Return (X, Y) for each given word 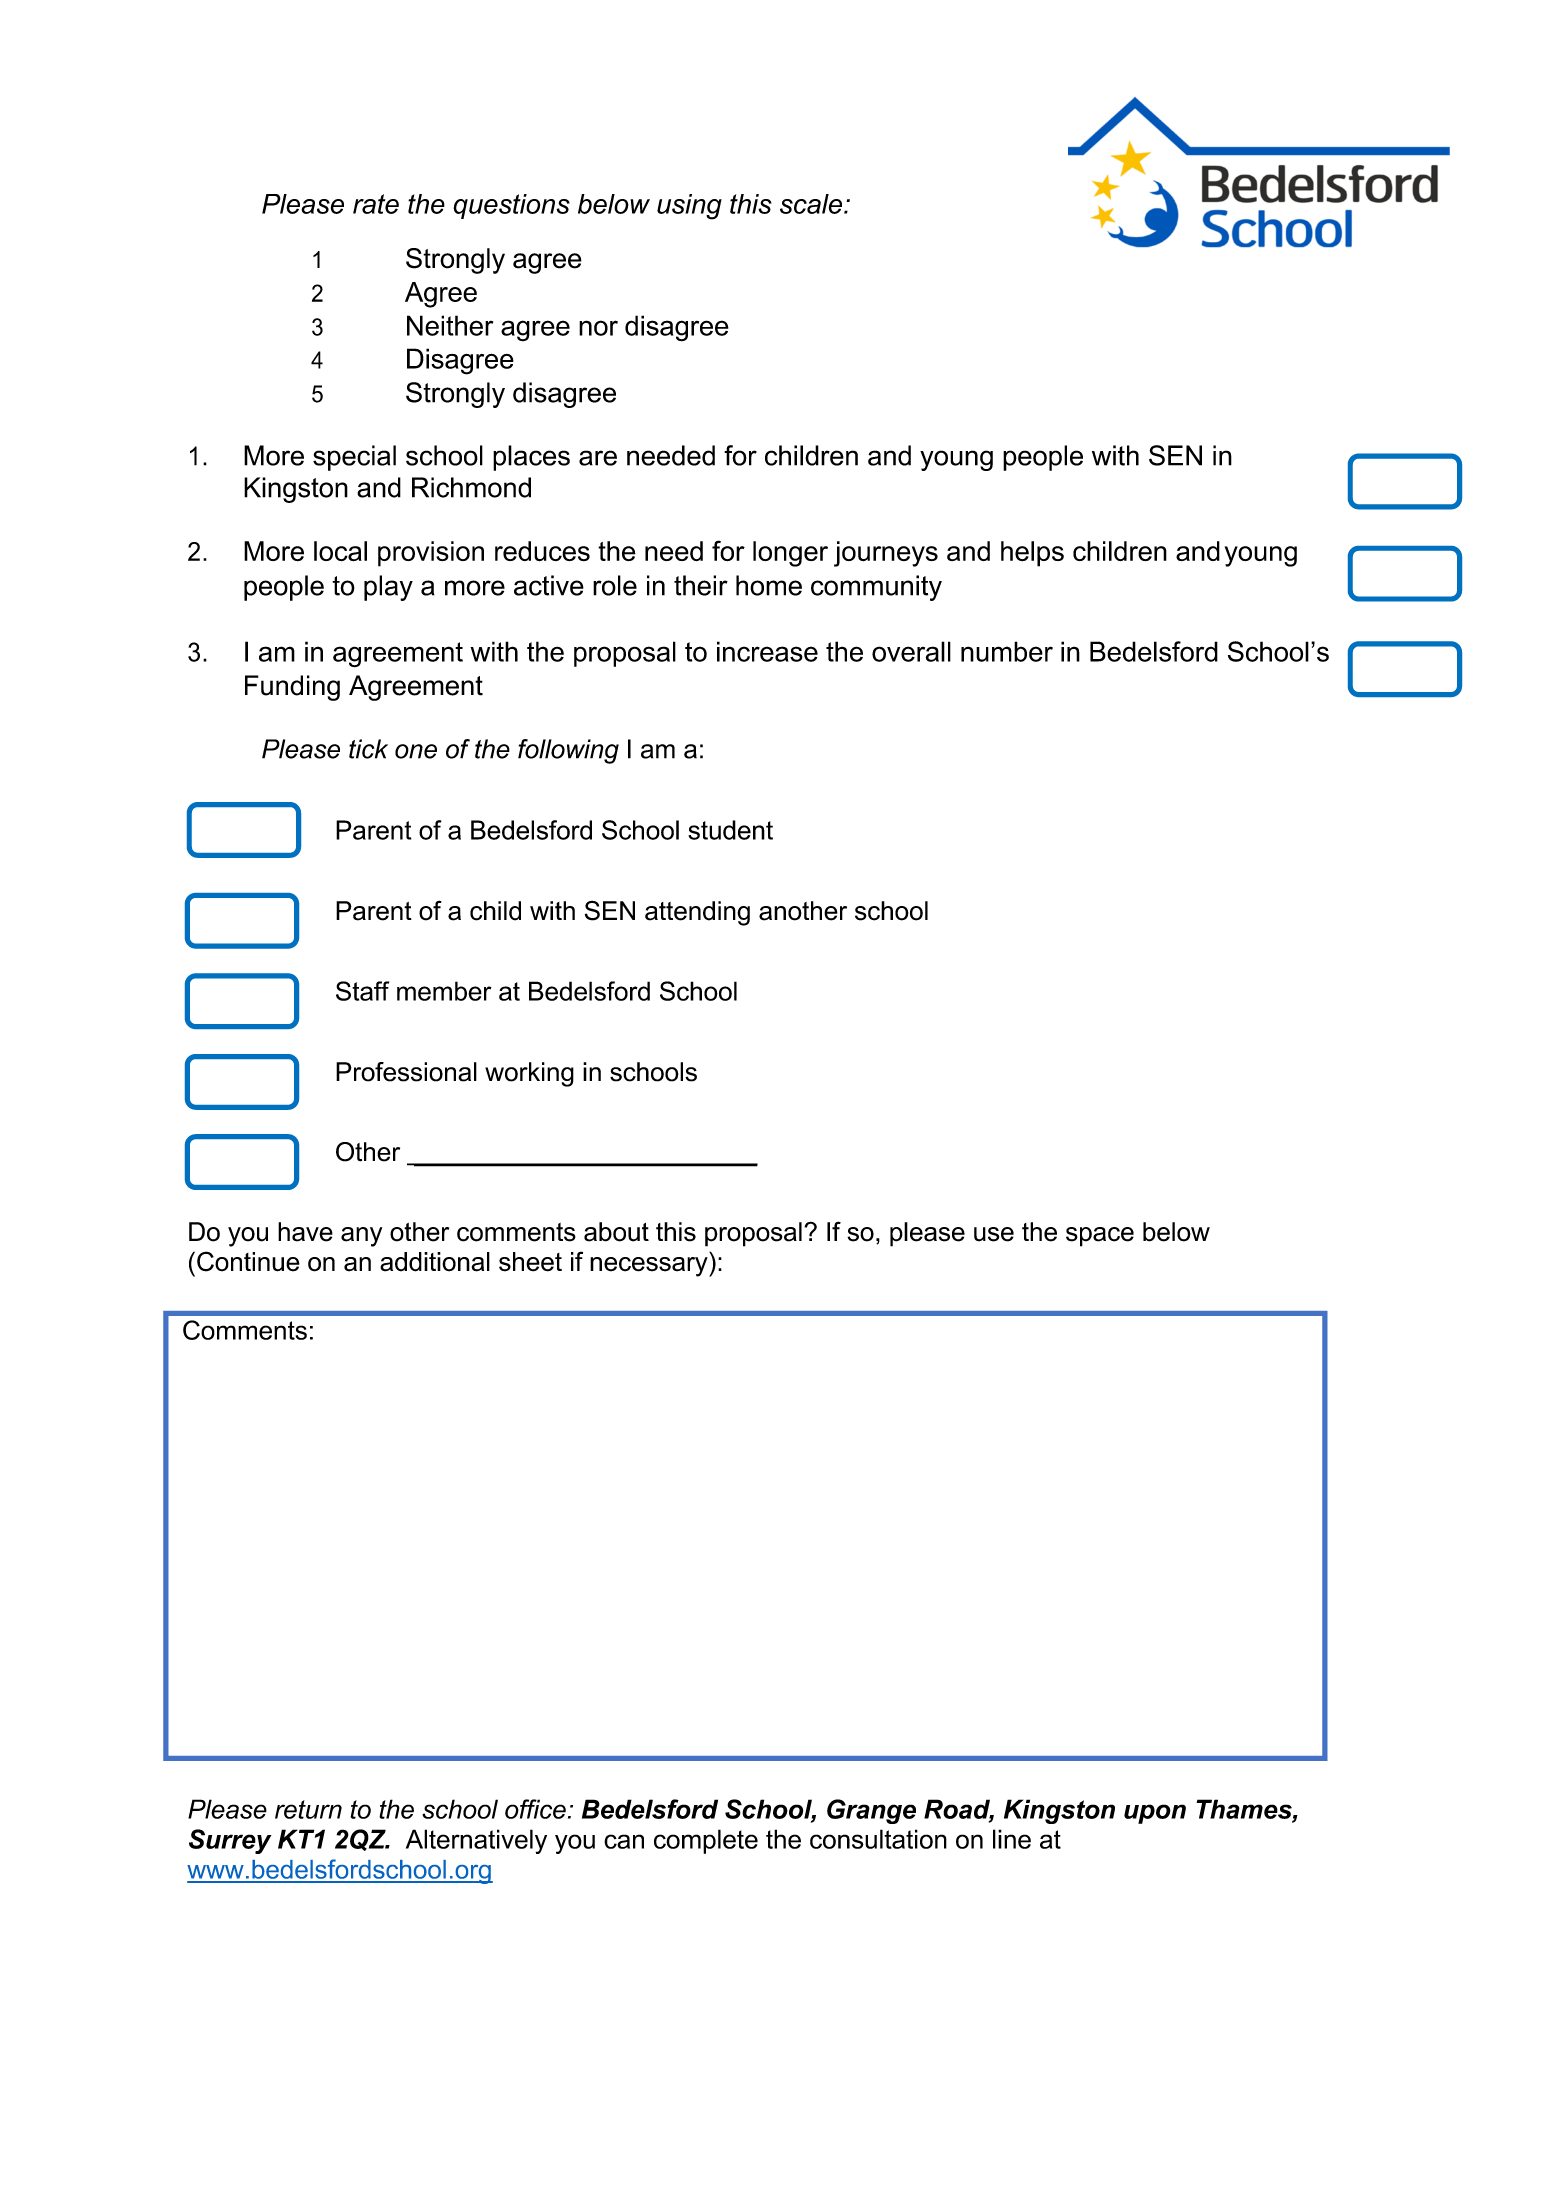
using (689, 207)
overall (911, 651)
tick (368, 749)
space (1100, 1237)
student (730, 830)
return (308, 1809)
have (305, 1232)
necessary (650, 1267)
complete (706, 1841)
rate (376, 204)
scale (812, 204)
